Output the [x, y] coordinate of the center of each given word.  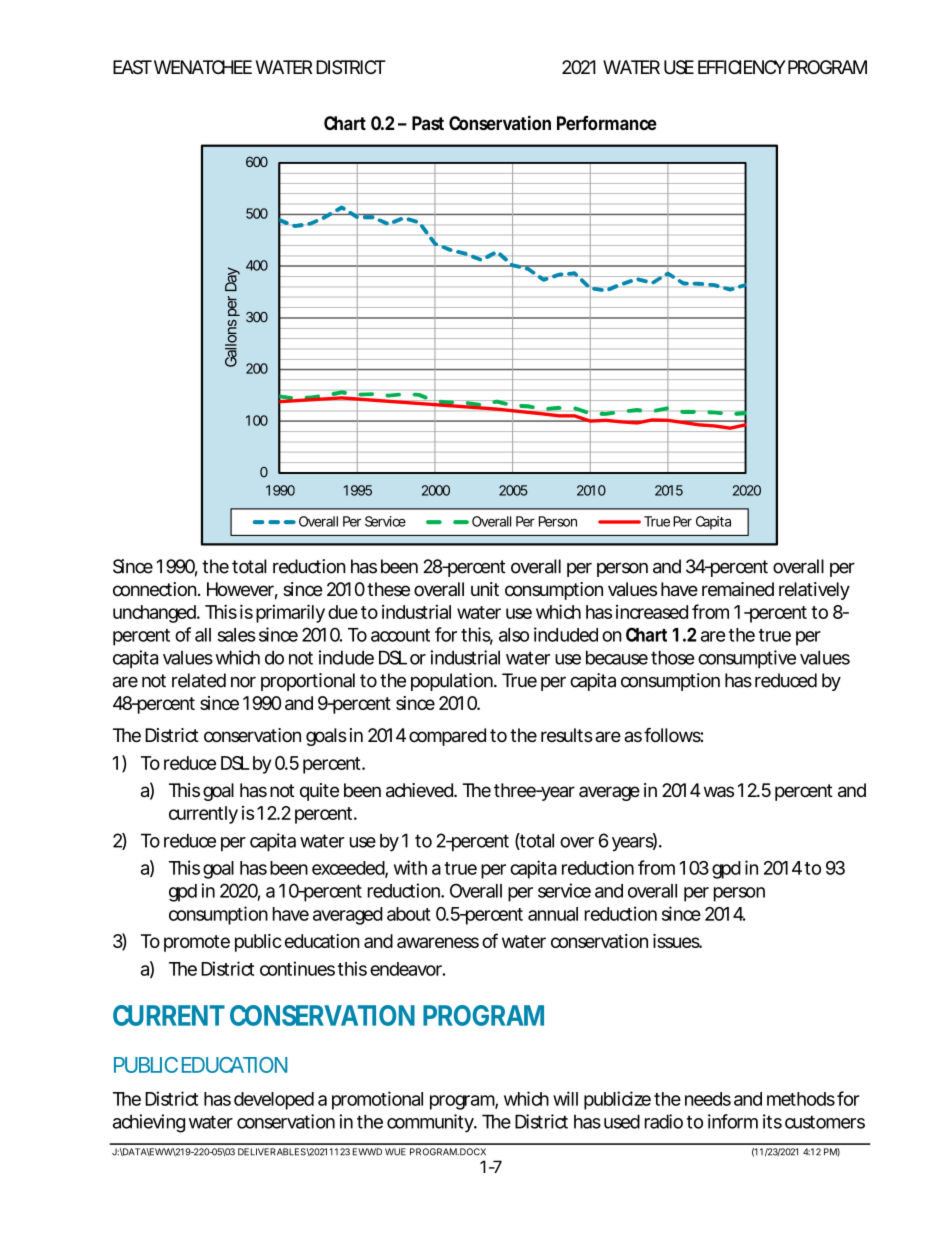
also [514, 635]
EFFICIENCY [742, 67]
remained [738, 589]
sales [236, 635]
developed [274, 1101]
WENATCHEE [201, 67]
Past [428, 123]
